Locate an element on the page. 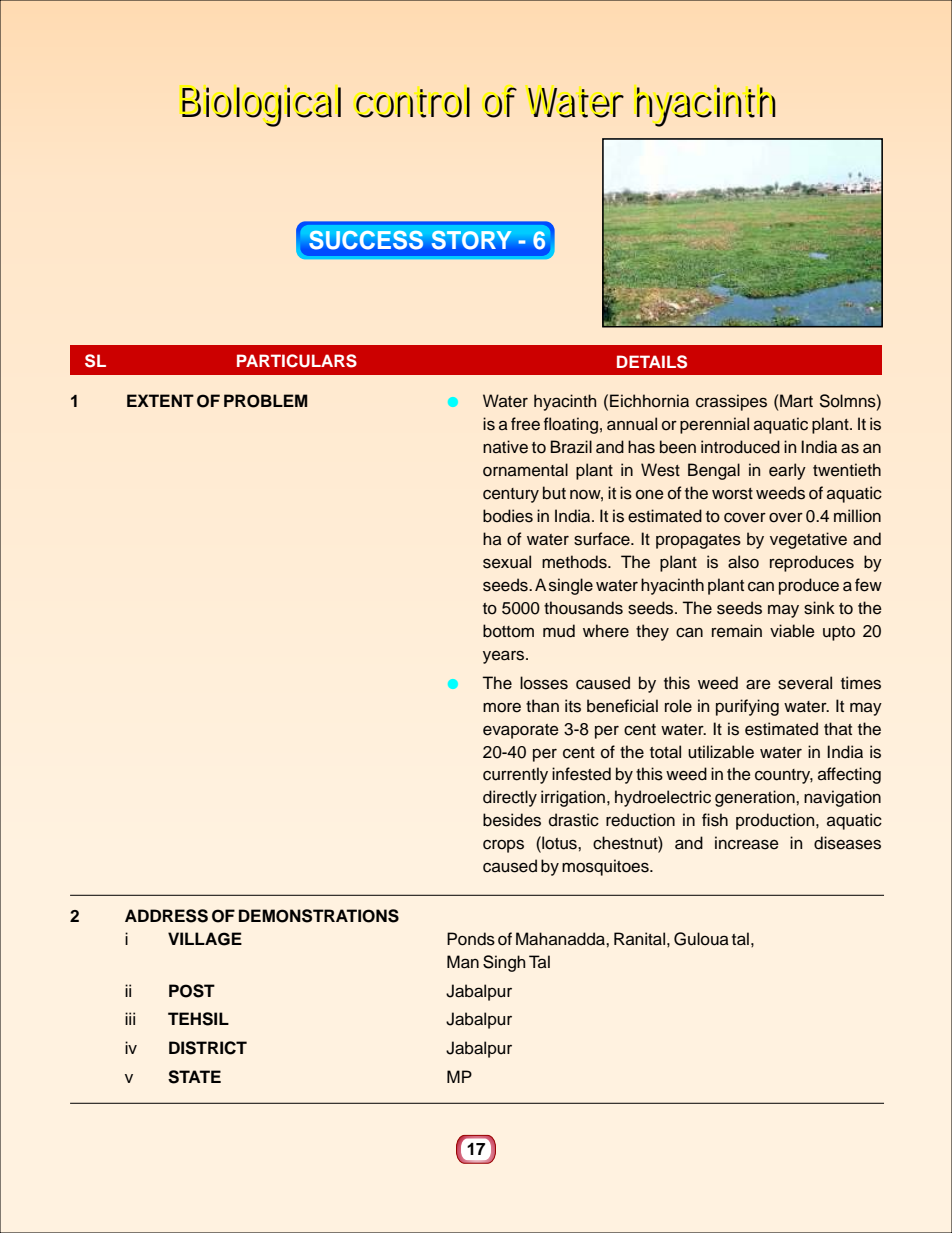 Image resolution: width=952 pixels, height=1233 pixels. DISTRICT is located at coordinates (208, 1048).
